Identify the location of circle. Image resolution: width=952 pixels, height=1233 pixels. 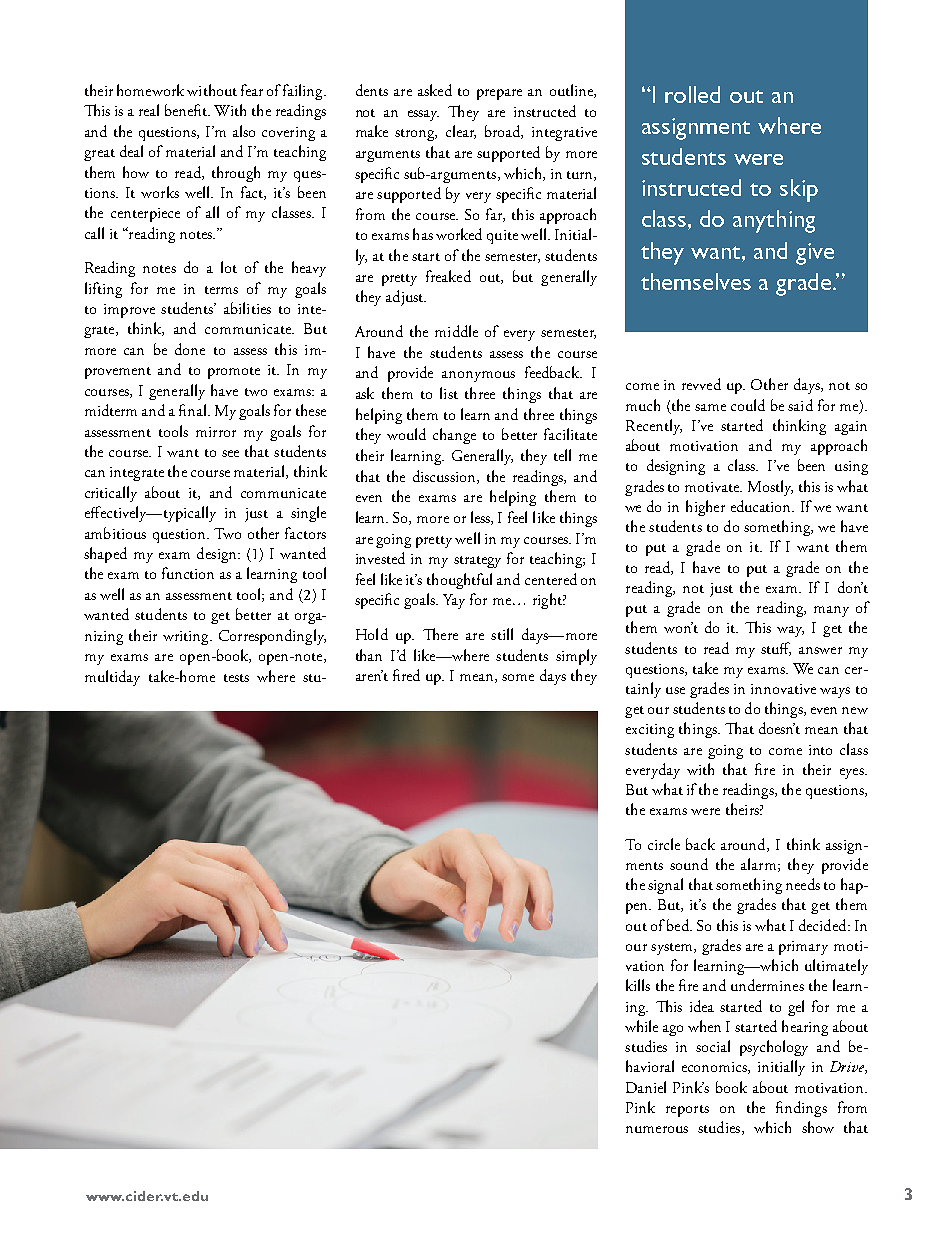
(664, 844).
